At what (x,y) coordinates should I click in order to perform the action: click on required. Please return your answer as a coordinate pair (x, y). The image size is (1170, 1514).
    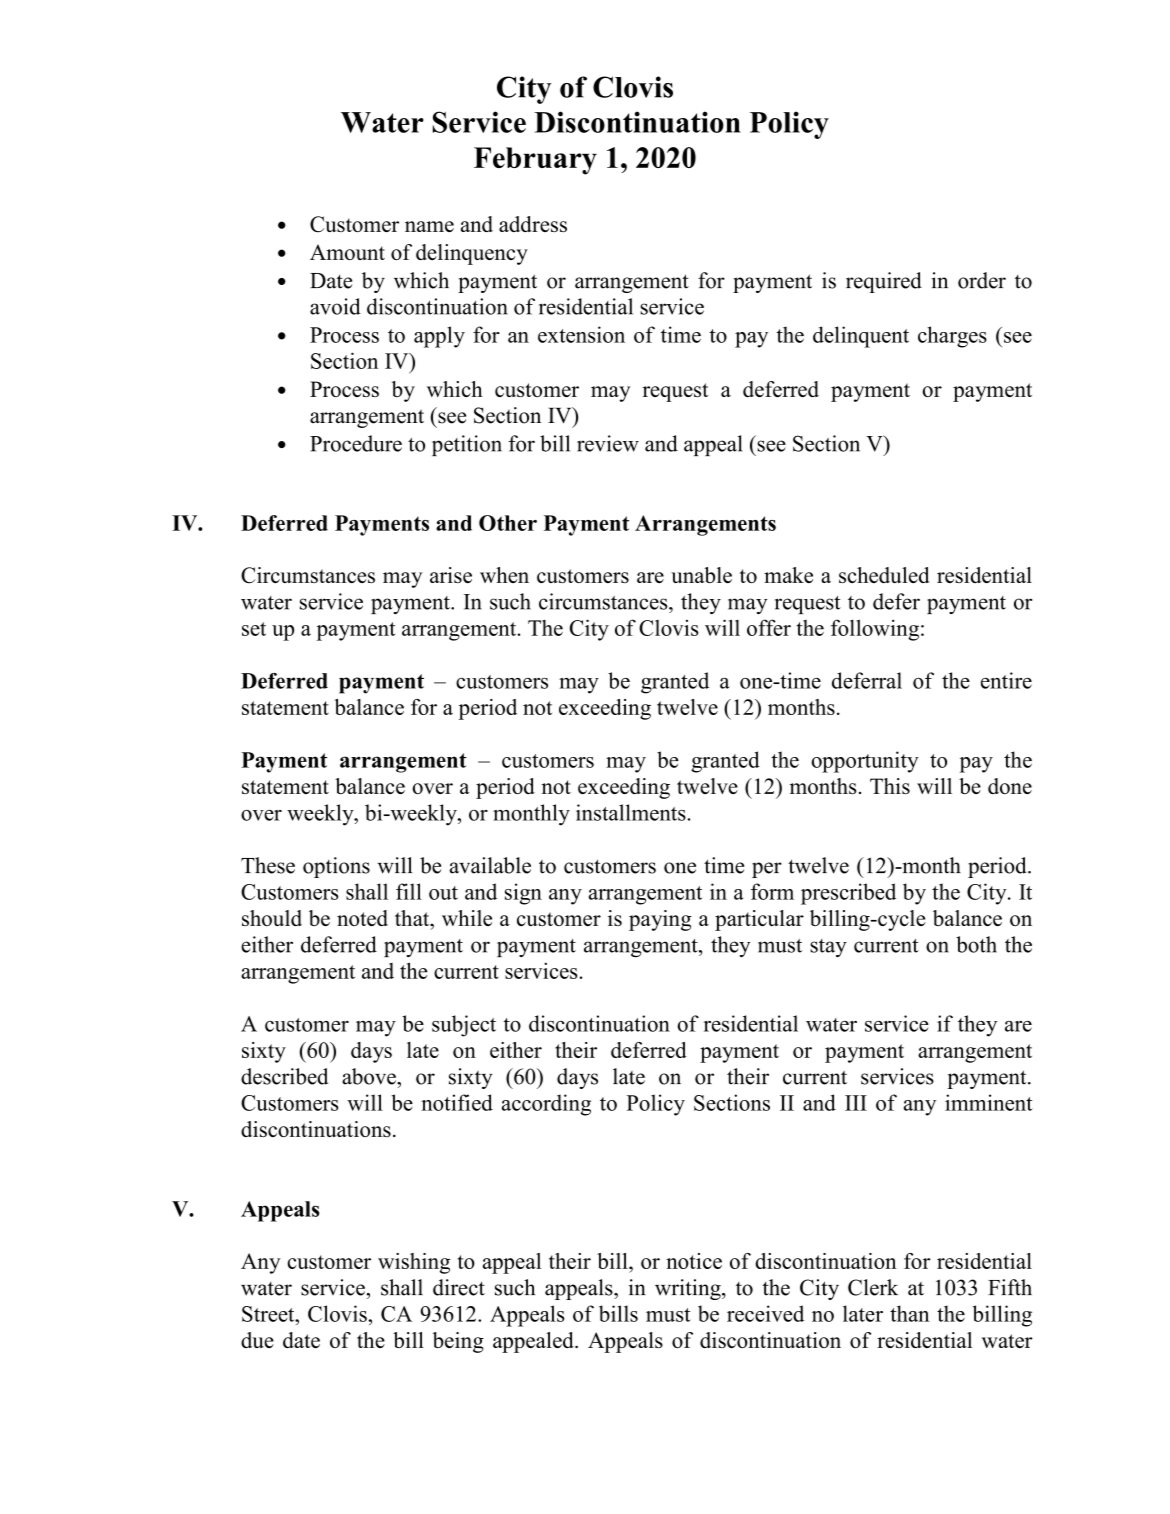
    Looking at the image, I should click on (884, 282).
